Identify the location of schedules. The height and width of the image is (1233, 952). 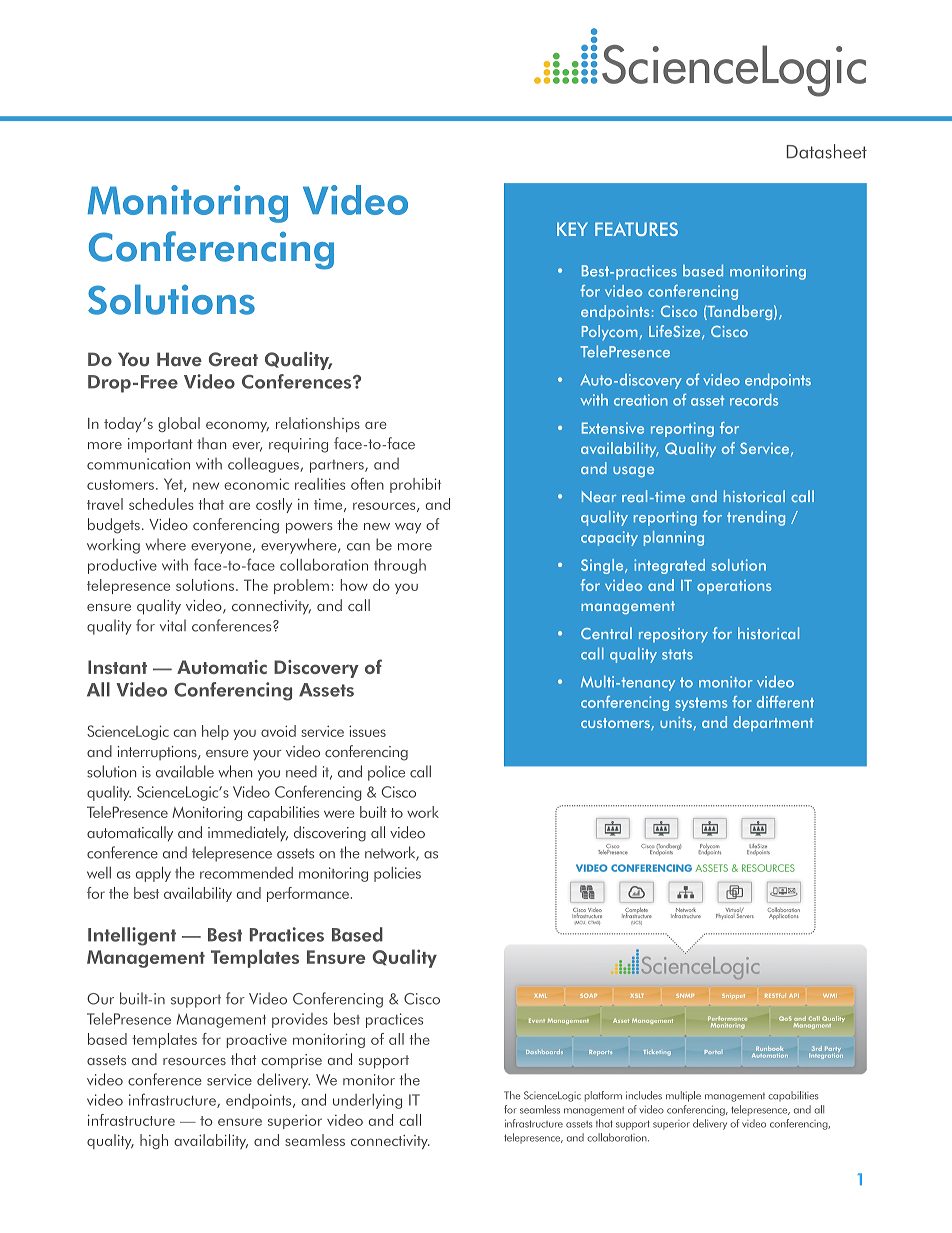
(161, 504).
